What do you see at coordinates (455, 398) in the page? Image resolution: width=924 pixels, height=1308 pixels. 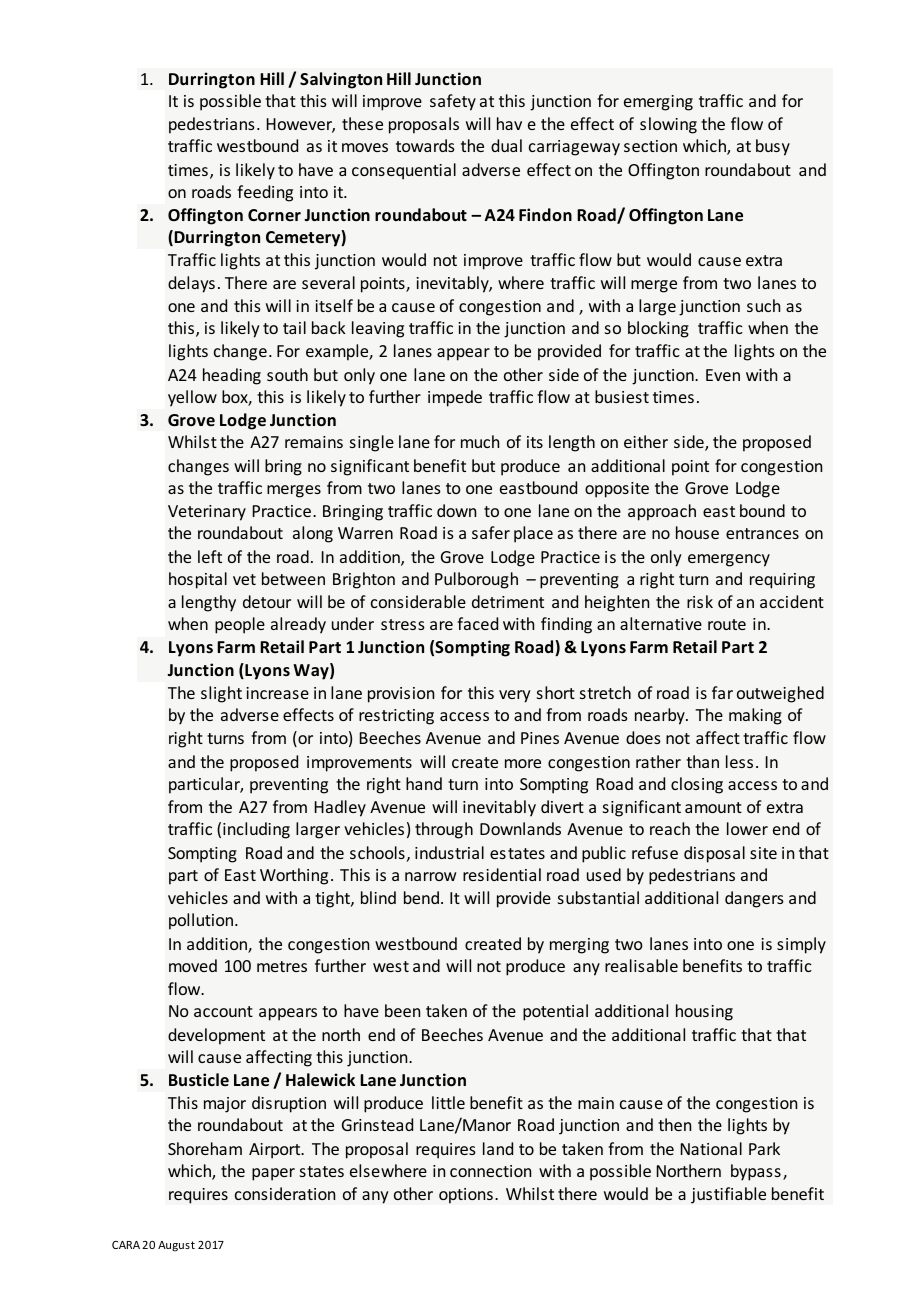 I see `impede` at bounding box center [455, 398].
